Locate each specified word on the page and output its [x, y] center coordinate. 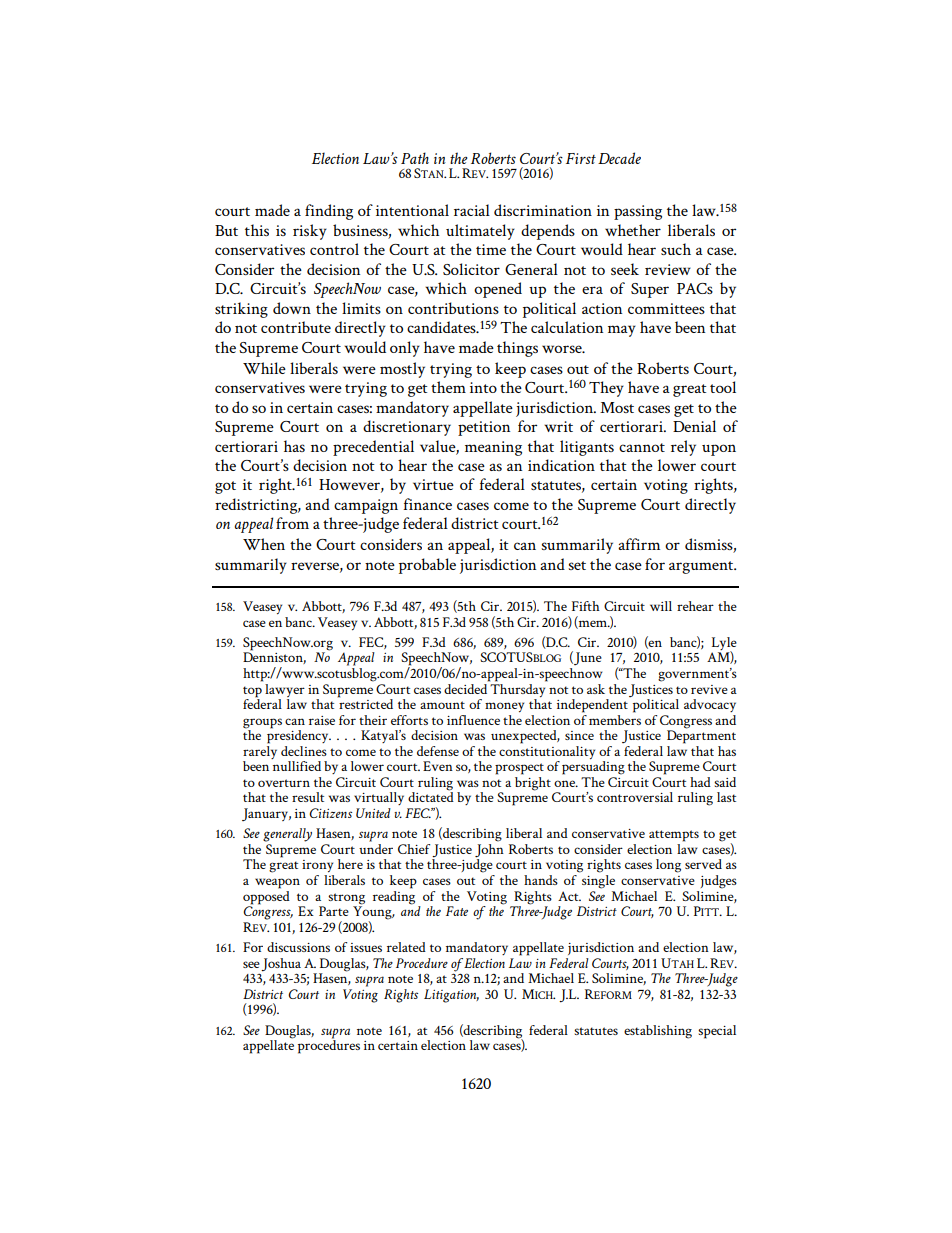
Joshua [281, 965]
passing [638, 212]
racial [472, 210]
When [264, 544]
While [264, 368]
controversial [635, 797]
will [661, 606]
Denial [694, 426]
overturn [284, 783]
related [406, 947]
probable [427, 566]
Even [438, 766]
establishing [658, 1032]
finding [329, 212]
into [483, 387]
